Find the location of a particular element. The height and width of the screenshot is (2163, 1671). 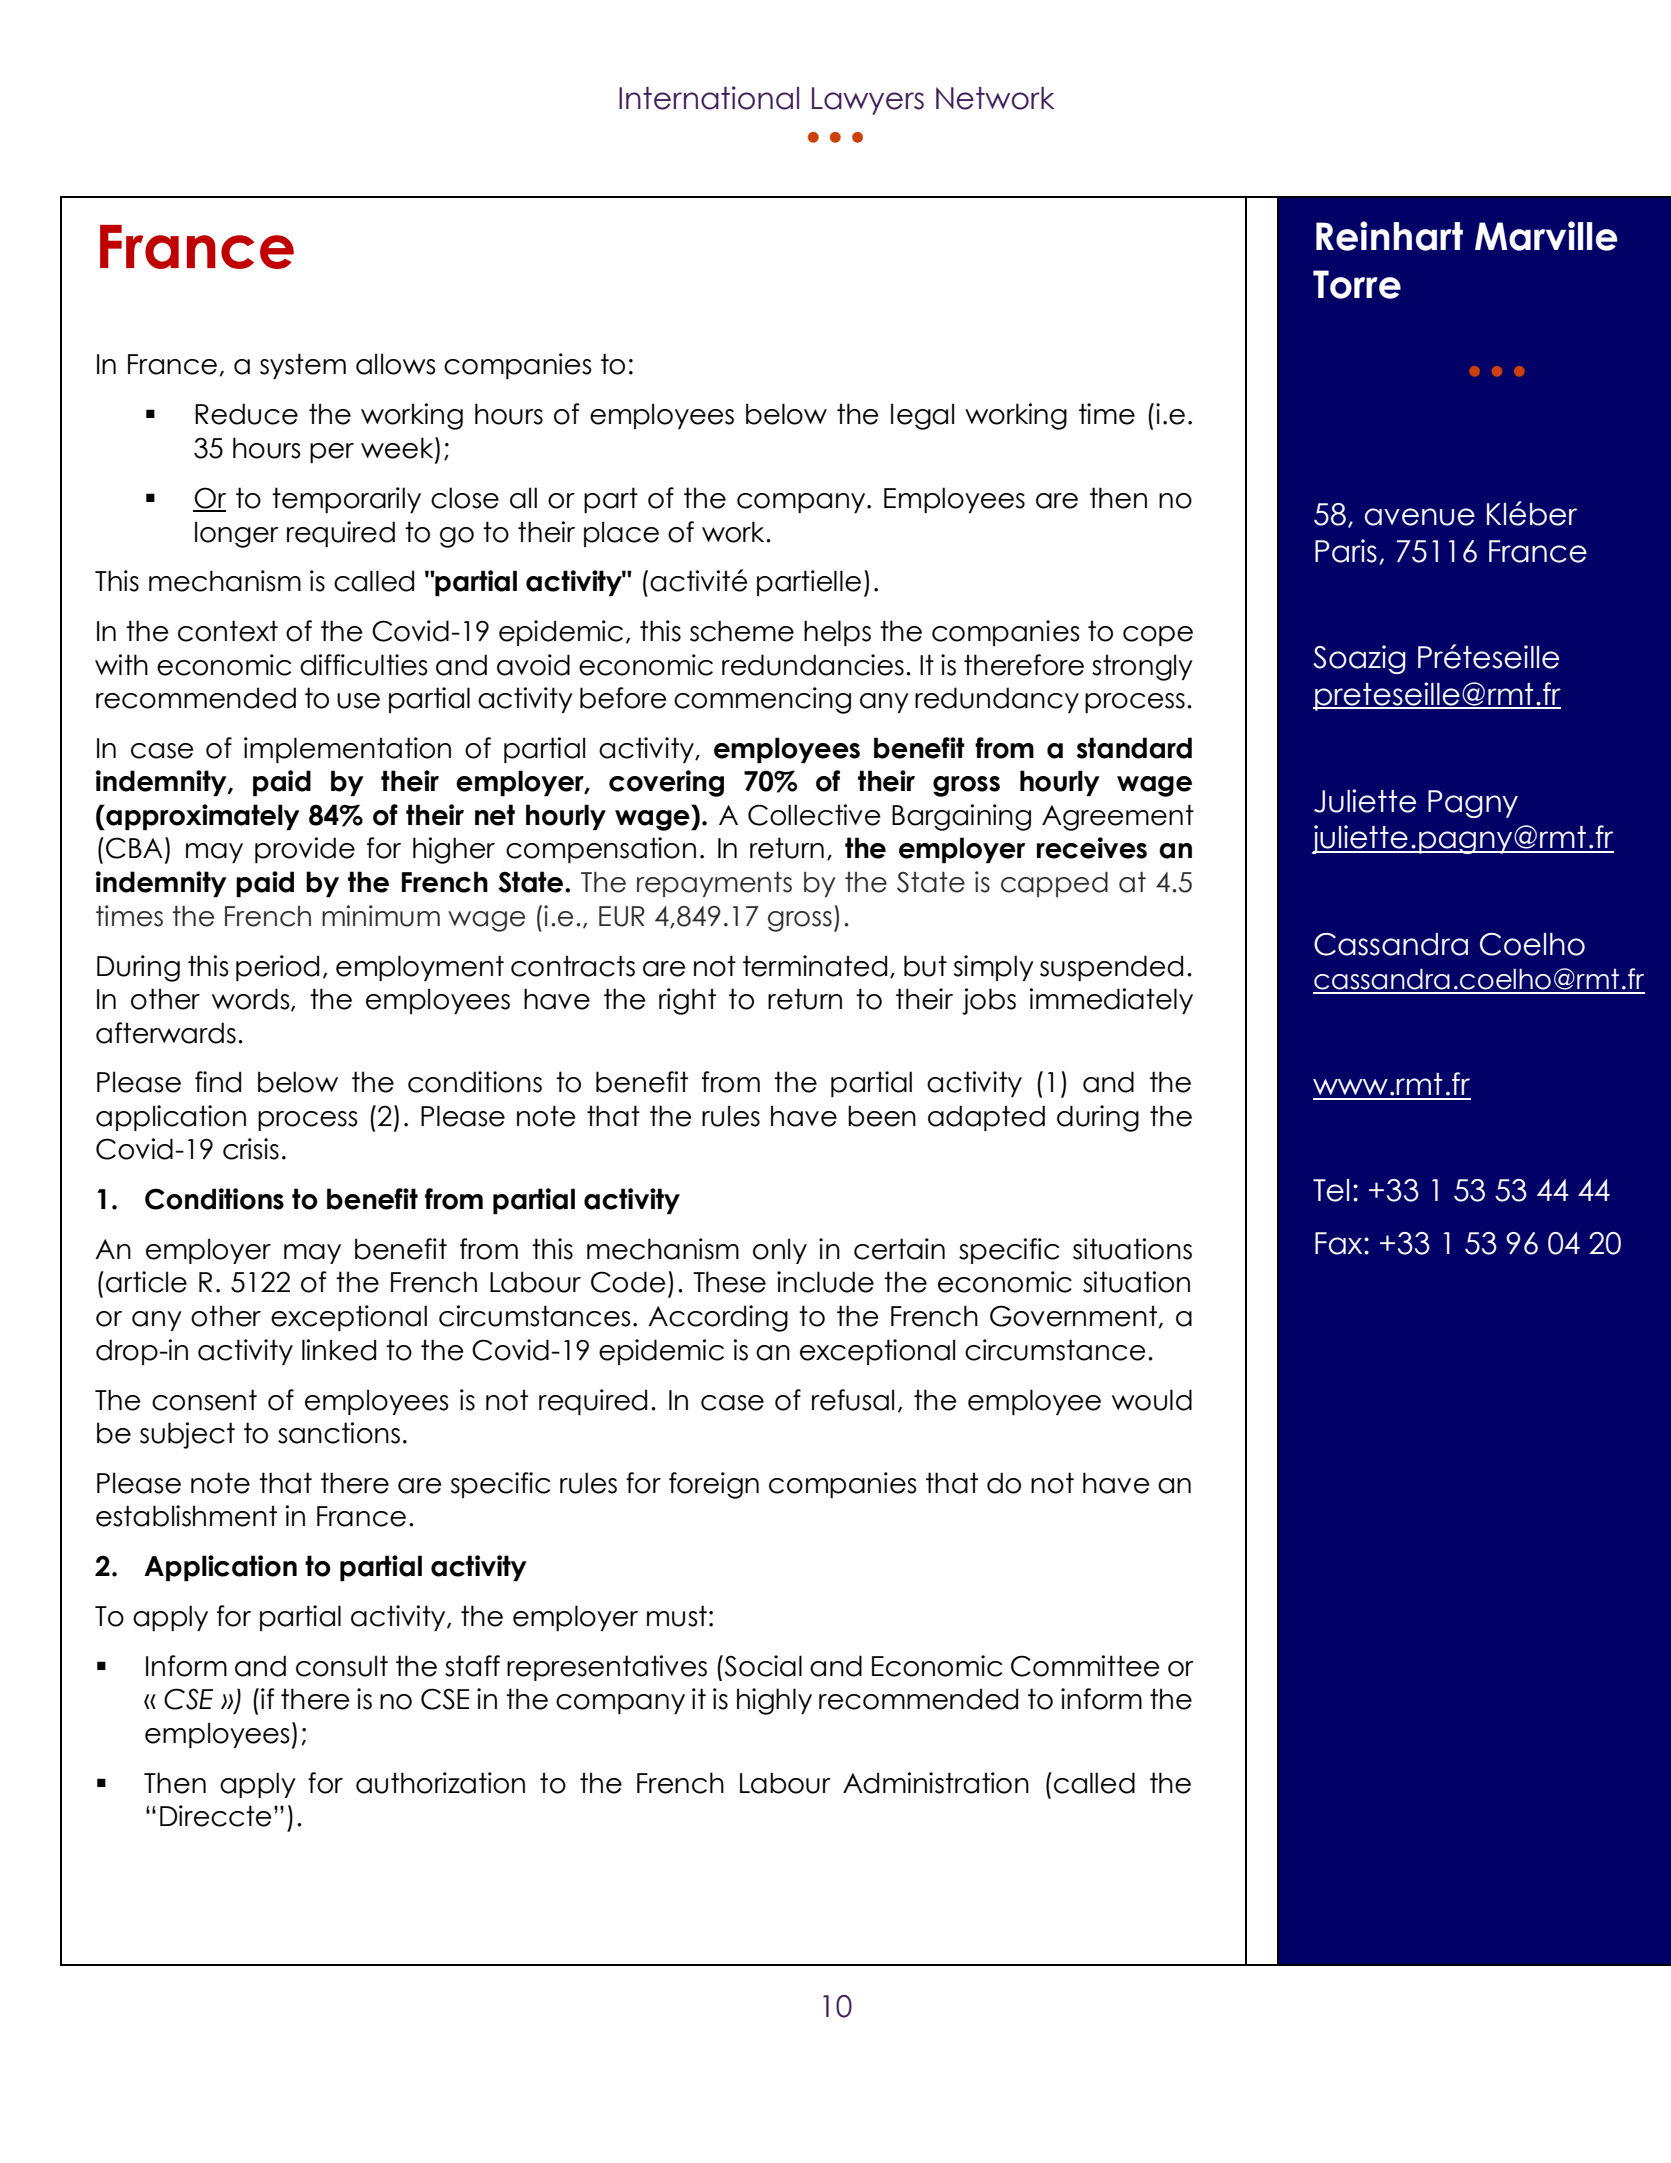

would is located at coordinates (1152, 1400).
